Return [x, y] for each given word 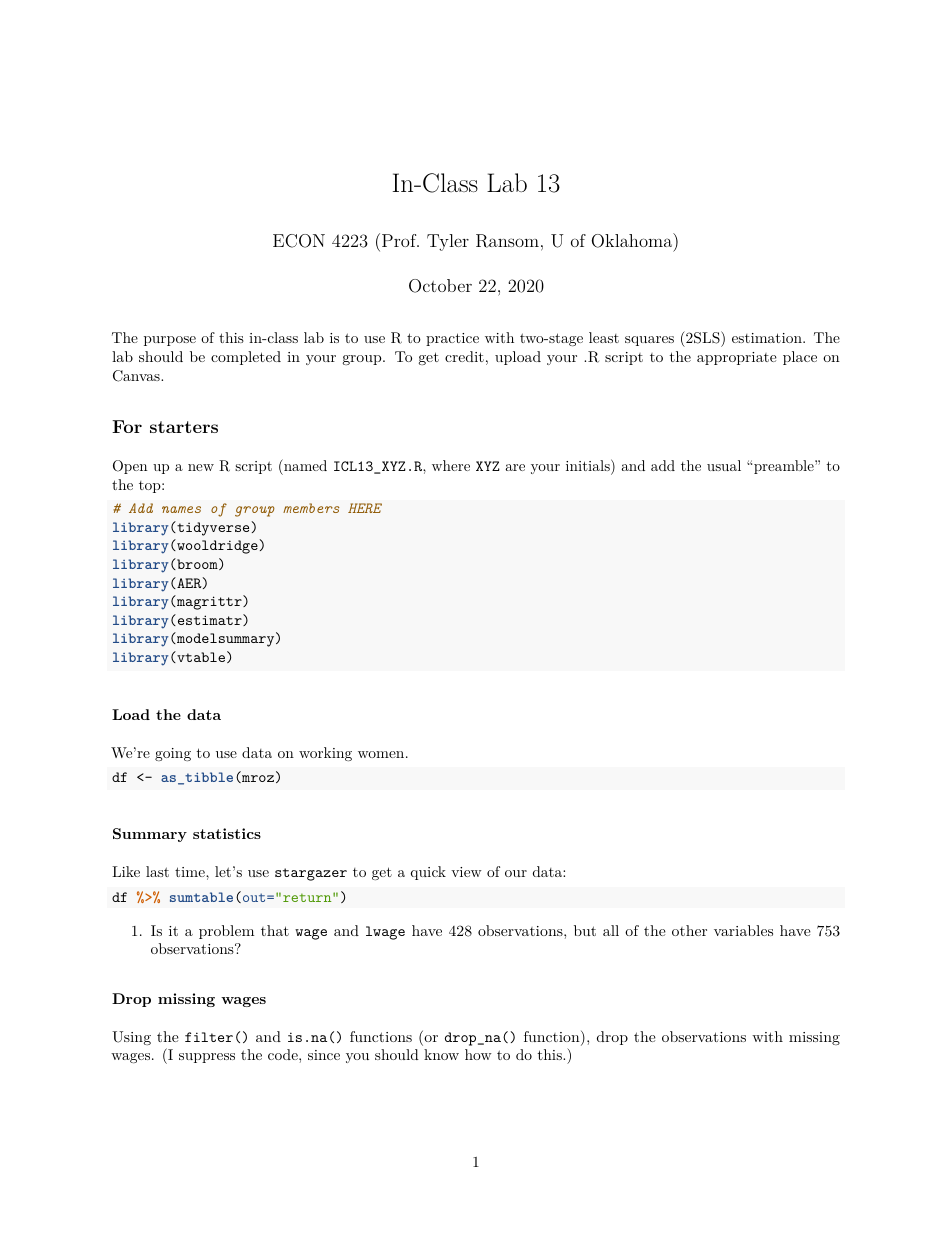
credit [464, 356]
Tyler [448, 242]
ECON [299, 241]
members [311, 508]
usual [724, 465]
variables [743, 930]
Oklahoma [633, 240]
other [689, 930]
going [173, 754]
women [381, 754]
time [191, 872]
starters [184, 427]
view [466, 872]
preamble [785, 467]
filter [209, 1037]
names [181, 509]
